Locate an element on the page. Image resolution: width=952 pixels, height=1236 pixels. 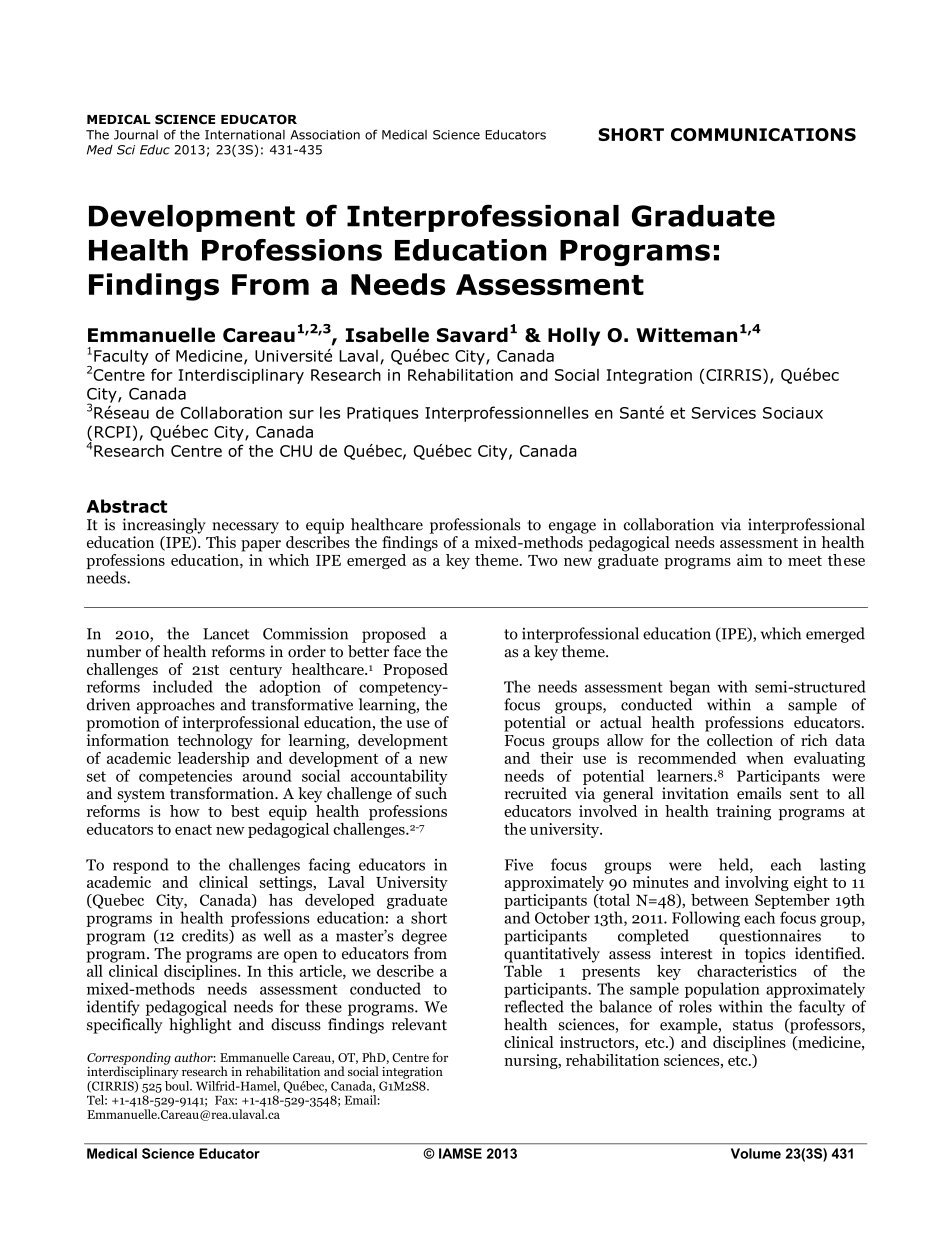
how is located at coordinates (185, 811).
